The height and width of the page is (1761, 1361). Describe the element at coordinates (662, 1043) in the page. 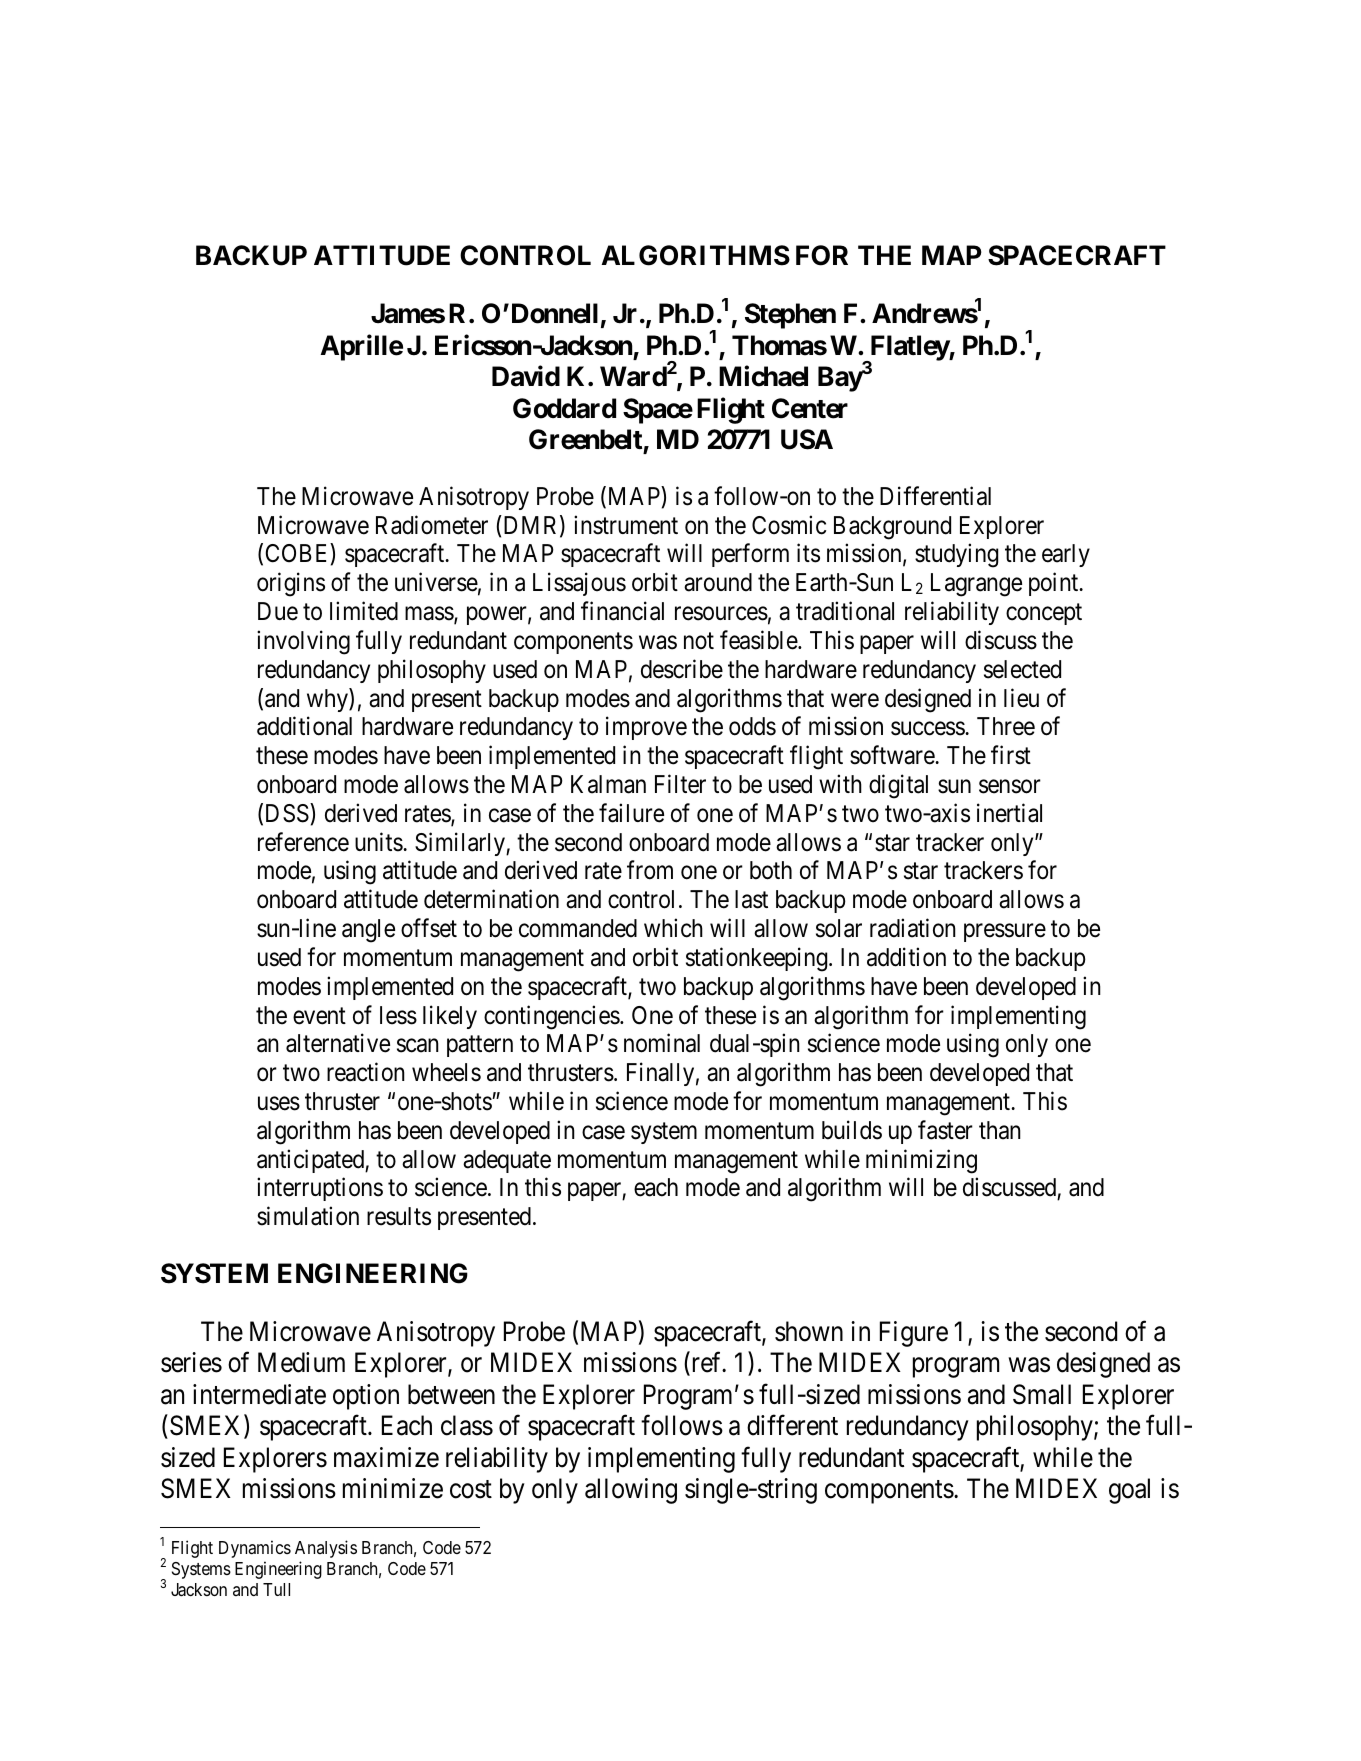

I see `nominal` at that location.
